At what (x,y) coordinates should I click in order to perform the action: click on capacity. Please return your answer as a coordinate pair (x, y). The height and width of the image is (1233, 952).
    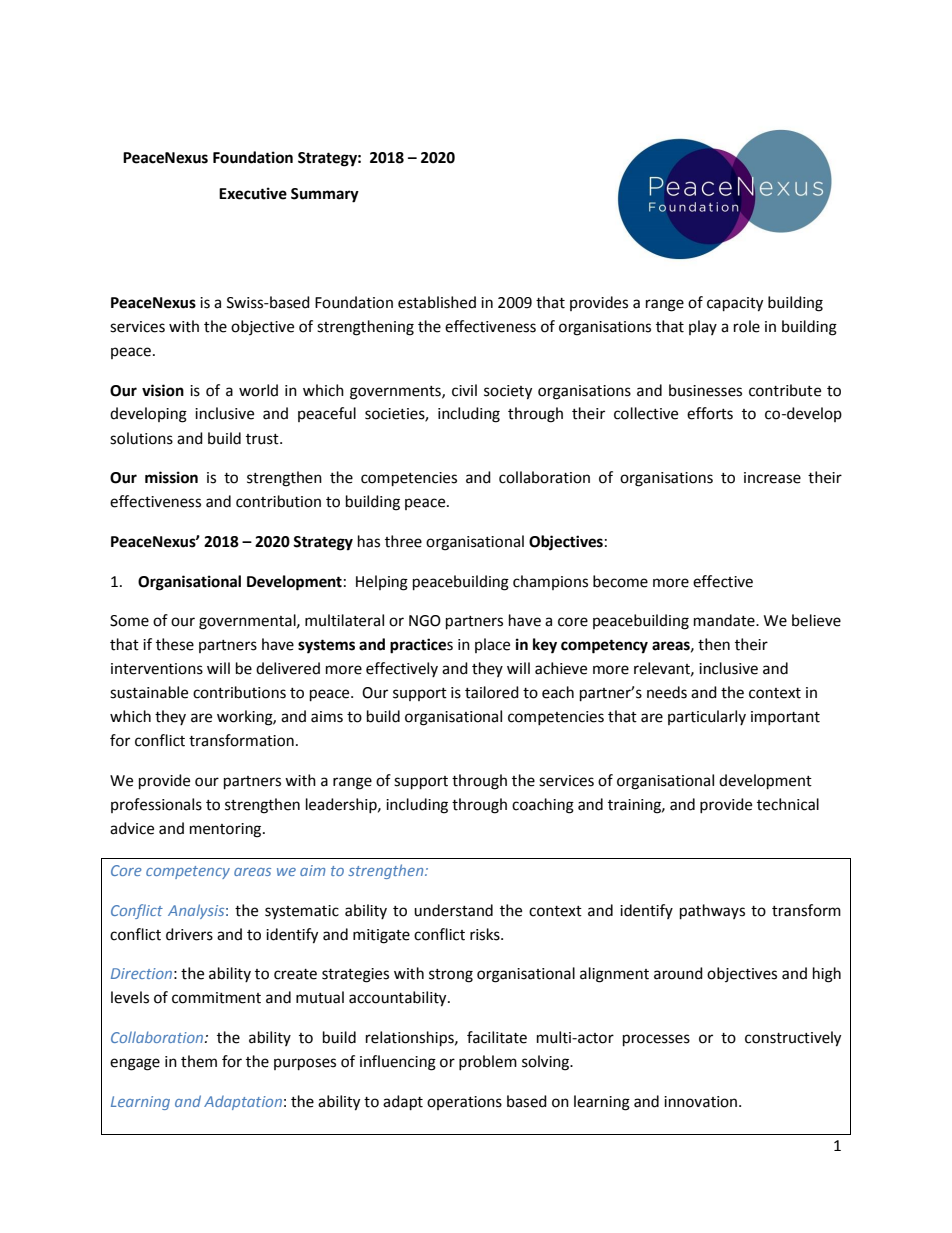
    Looking at the image, I should click on (735, 304).
